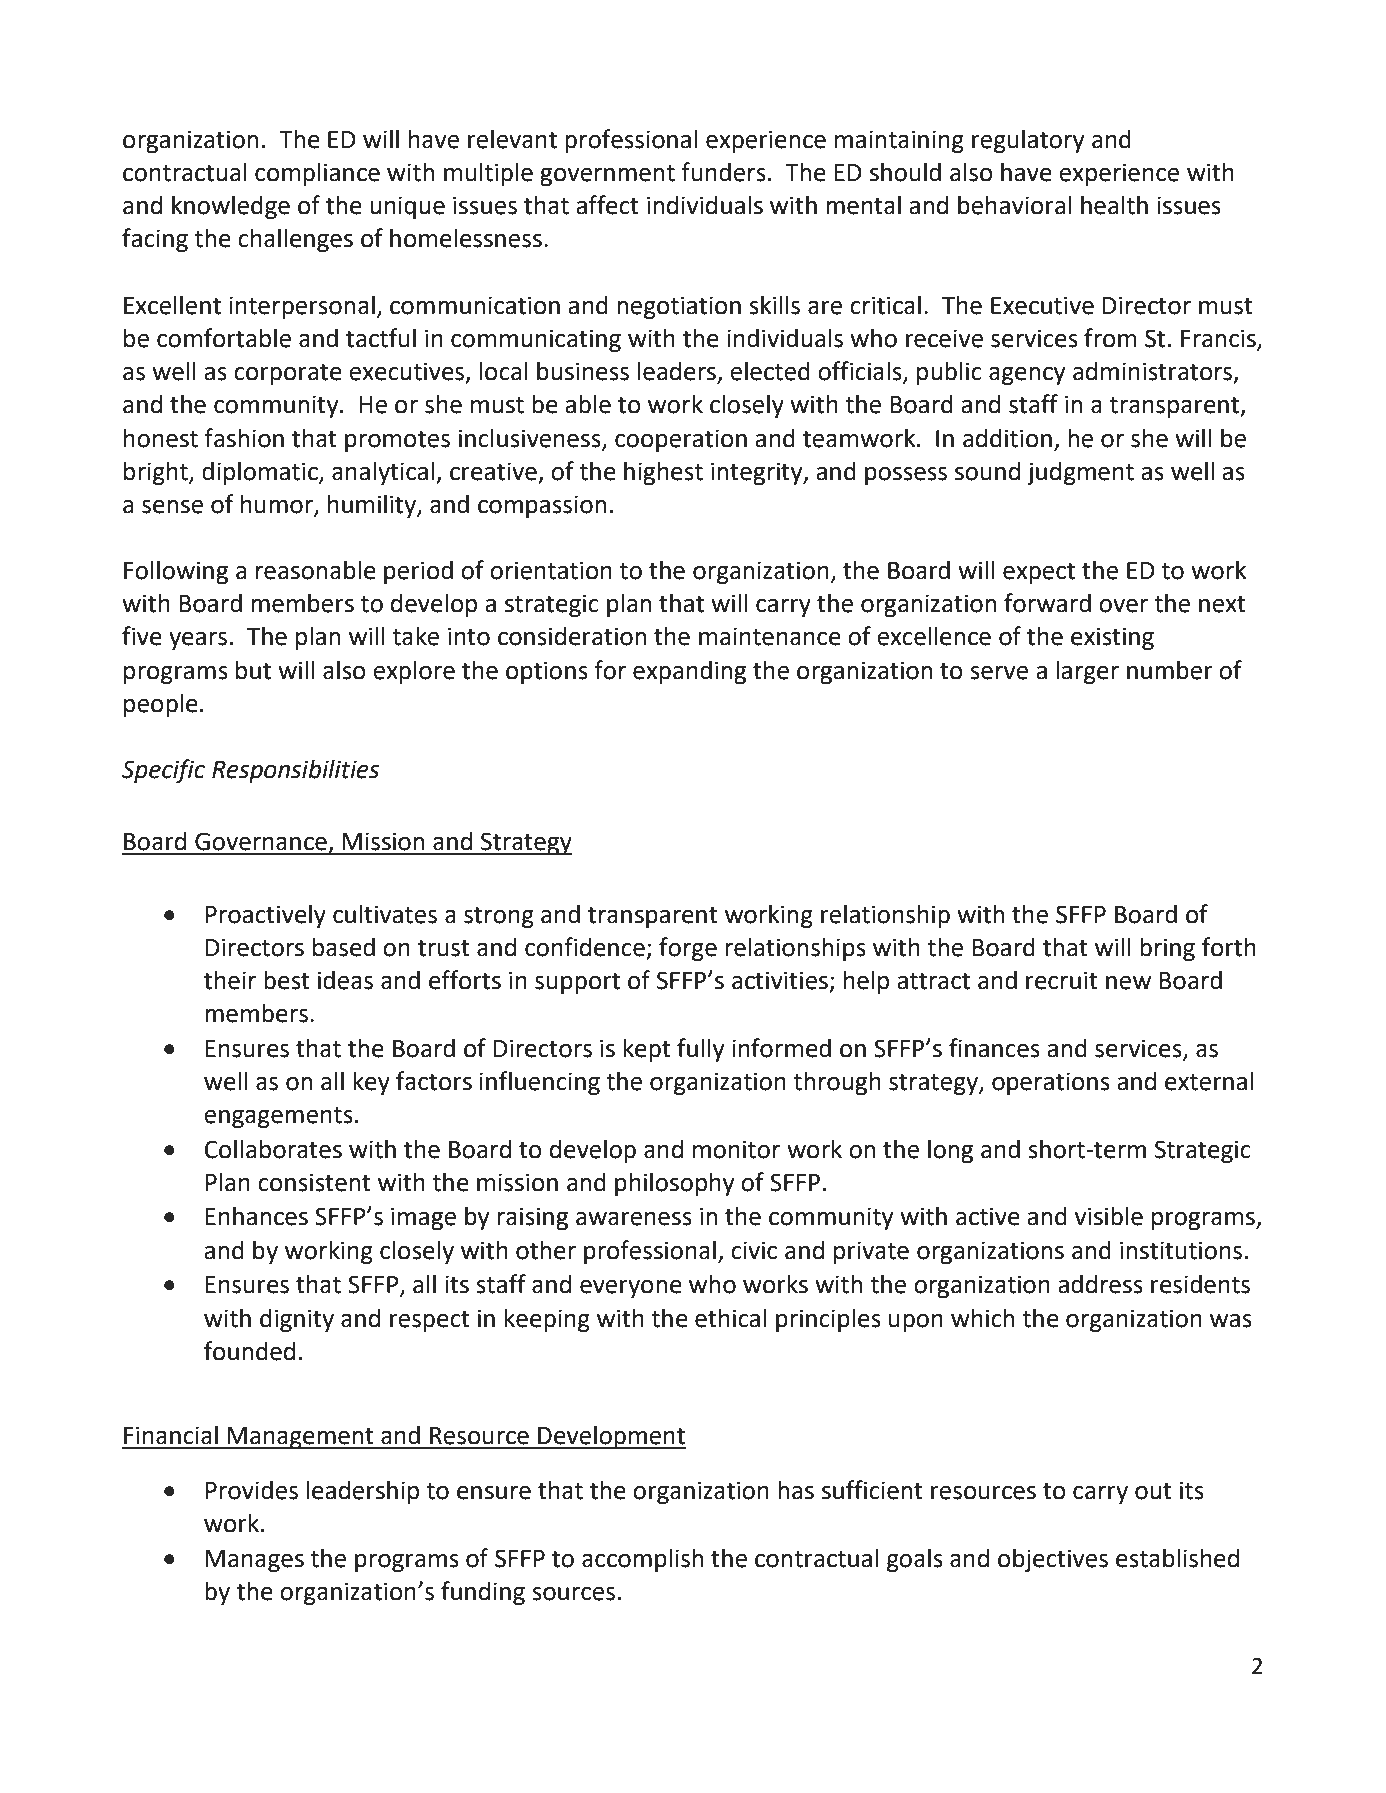 The image size is (1386, 1793). What do you see at coordinates (317, 174) in the screenshot?
I see `compliance` at bounding box center [317, 174].
